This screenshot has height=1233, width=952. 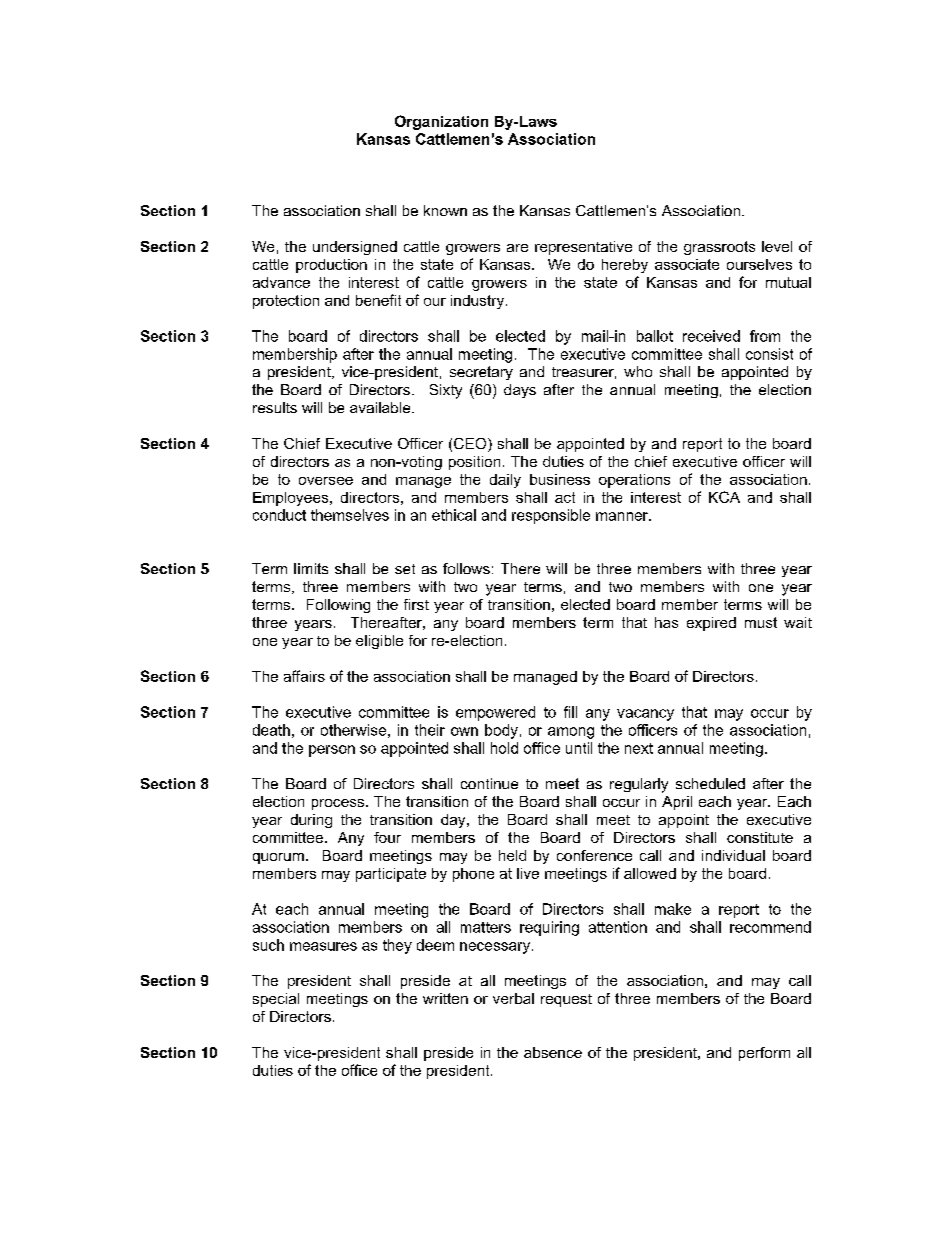 I want to click on responsible, so click(x=551, y=516).
